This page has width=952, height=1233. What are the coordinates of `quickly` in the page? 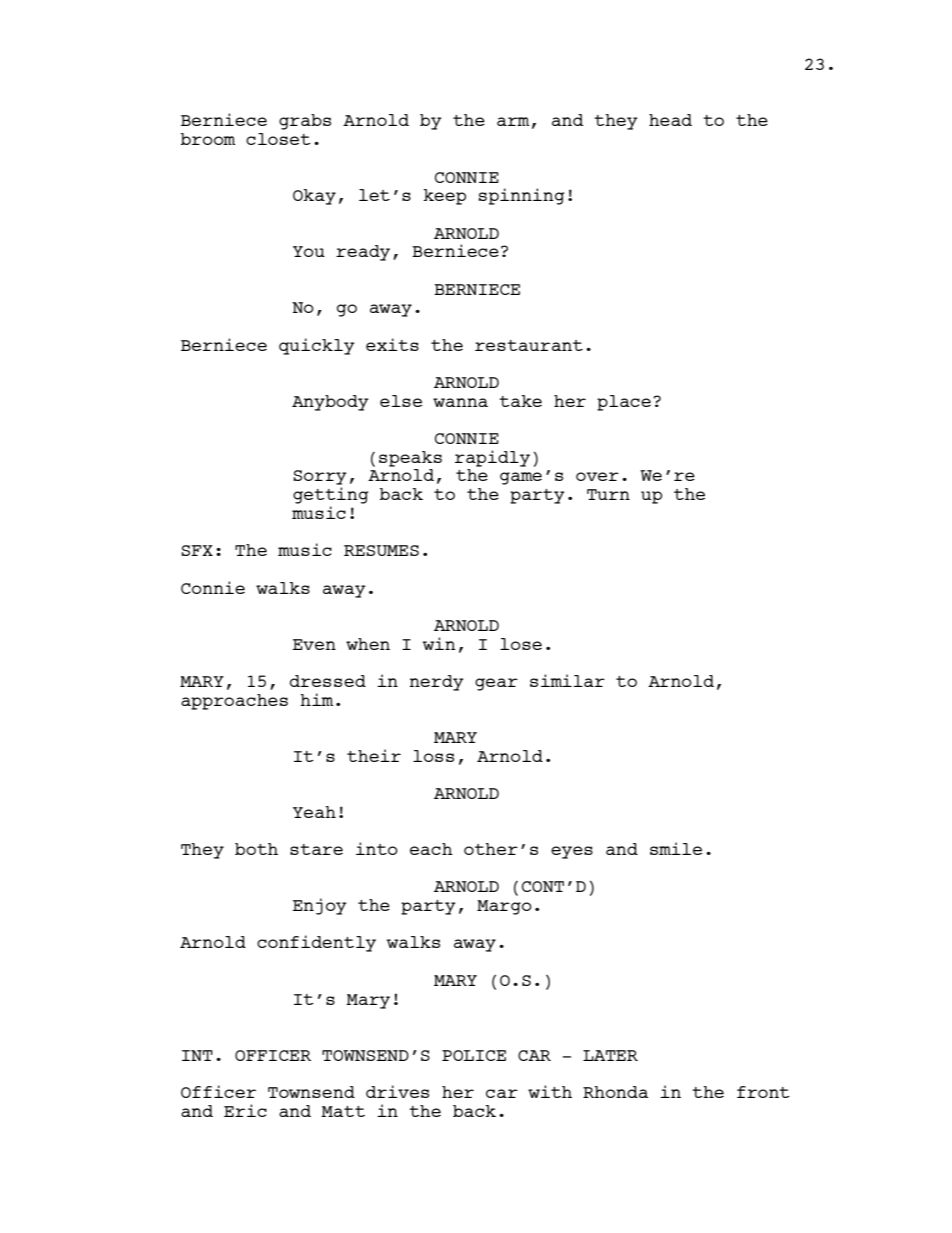 It's located at (317, 346).
